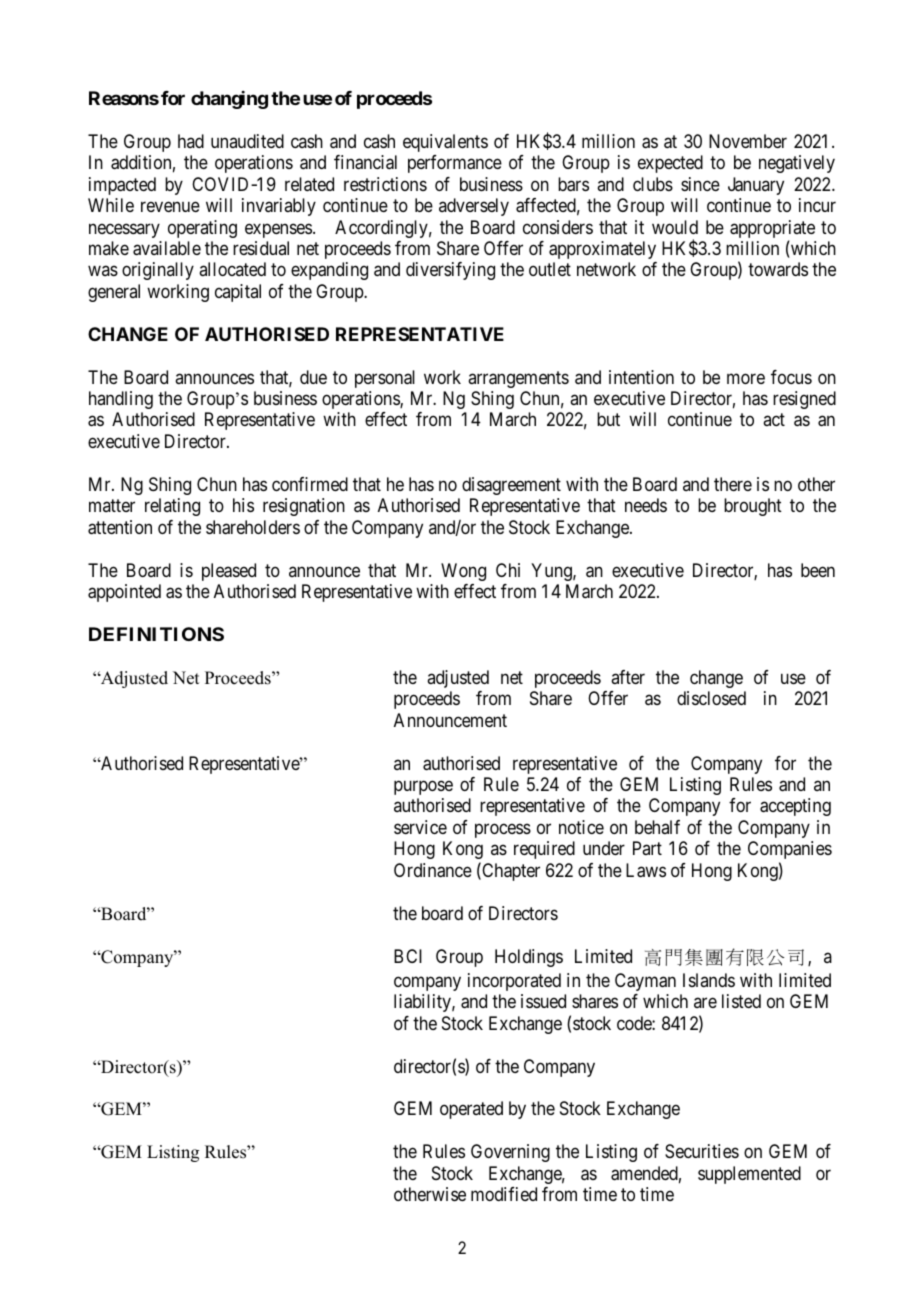 This screenshot has height=1308, width=924. What do you see at coordinates (191, 141) in the screenshot?
I see `had` at bounding box center [191, 141].
